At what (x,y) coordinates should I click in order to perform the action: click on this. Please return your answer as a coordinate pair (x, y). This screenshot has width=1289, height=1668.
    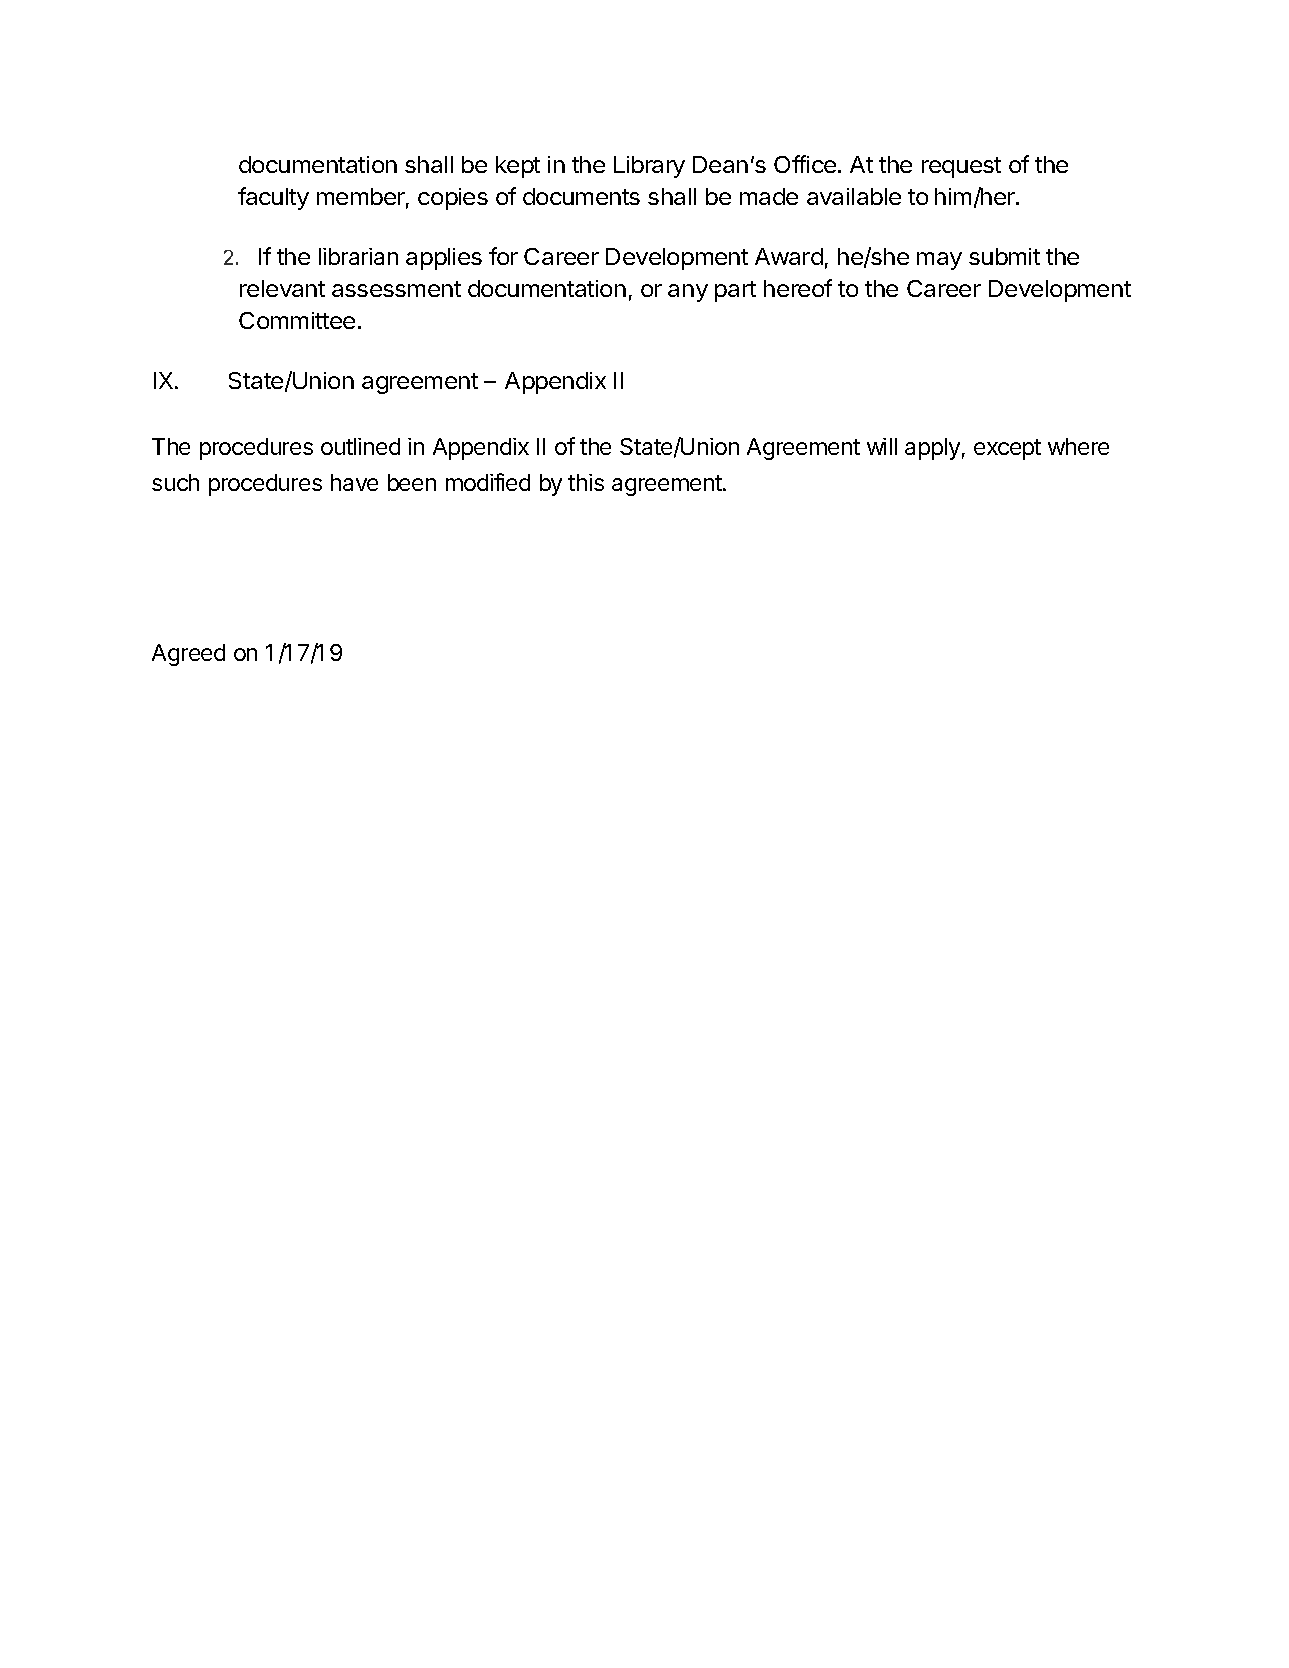
    Looking at the image, I should click on (586, 482).
